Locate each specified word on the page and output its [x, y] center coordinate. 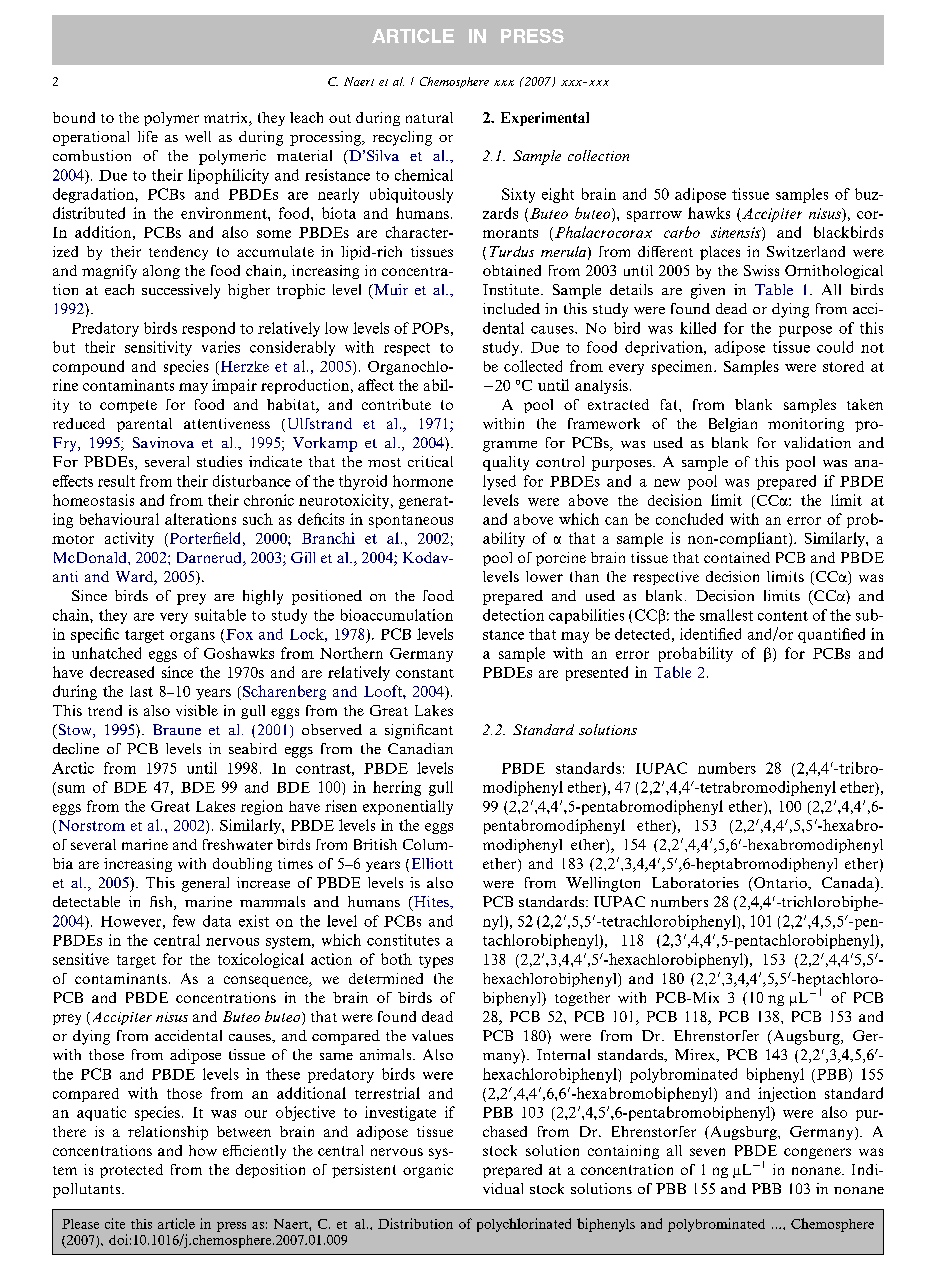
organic [428, 1171]
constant [425, 673]
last [141, 691]
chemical [424, 175]
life [148, 136]
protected [131, 1171]
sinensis [737, 232]
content [783, 616]
